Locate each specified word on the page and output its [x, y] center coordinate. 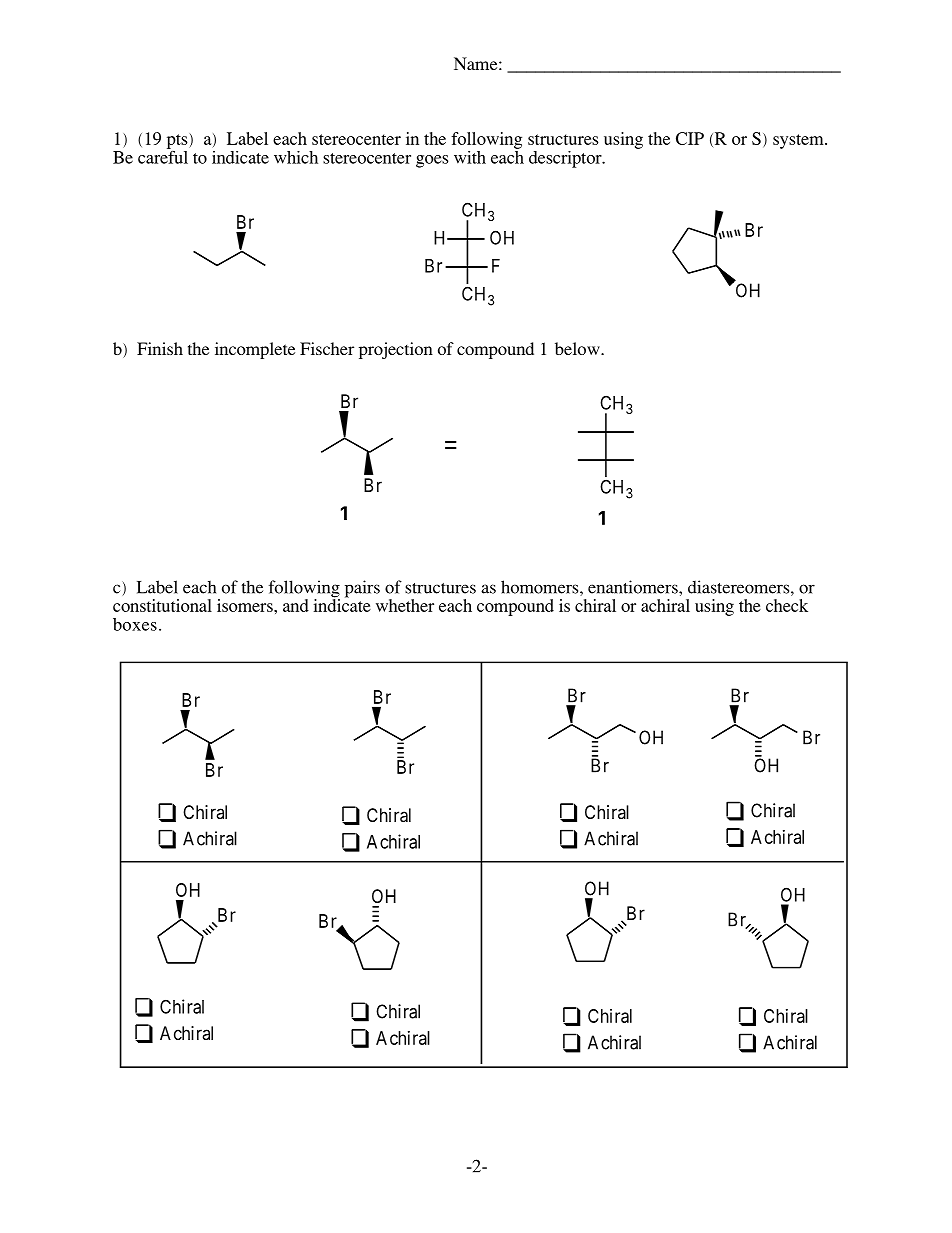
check [787, 605]
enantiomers [634, 587]
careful [163, 156]
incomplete [255, 350]
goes [432, 161]
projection [396, 350]
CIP [690, 138]
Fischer [327, 348]
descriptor [566, 159]
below [578, 348]
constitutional [162, 605]
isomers [246, 605]
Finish [160, 348]
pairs [362, 589]
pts [178, 141]
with [470, 157]
